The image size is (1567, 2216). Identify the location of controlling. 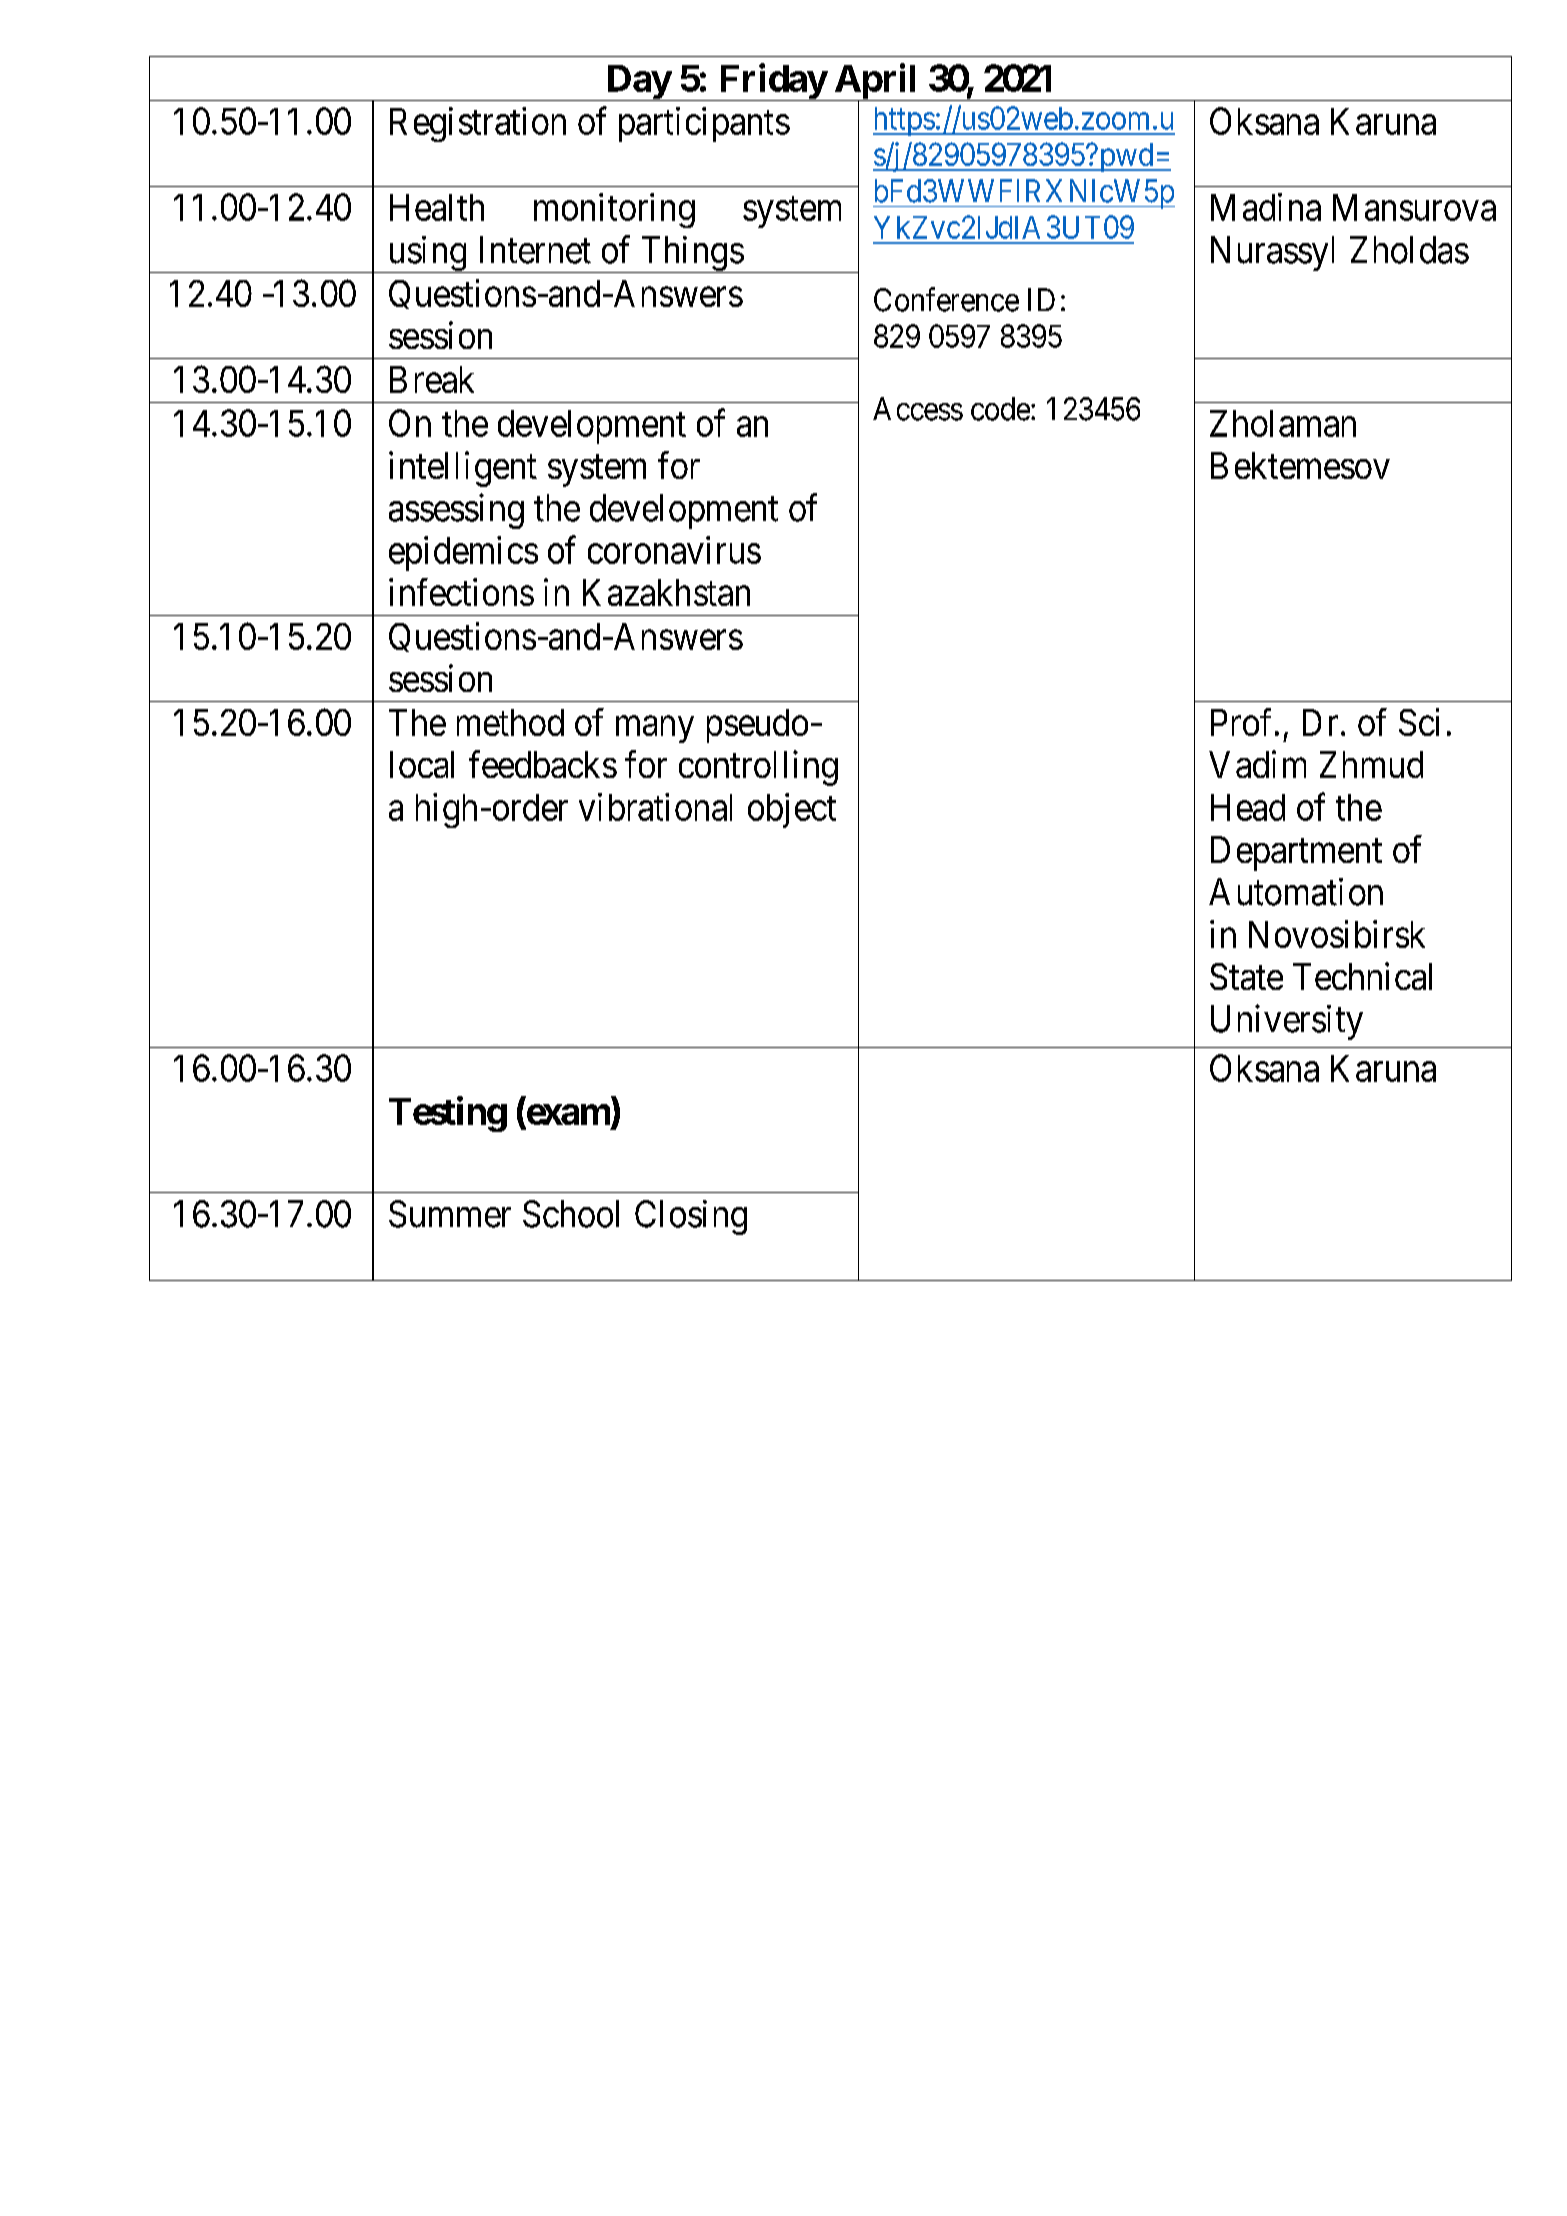
(758, 768).
